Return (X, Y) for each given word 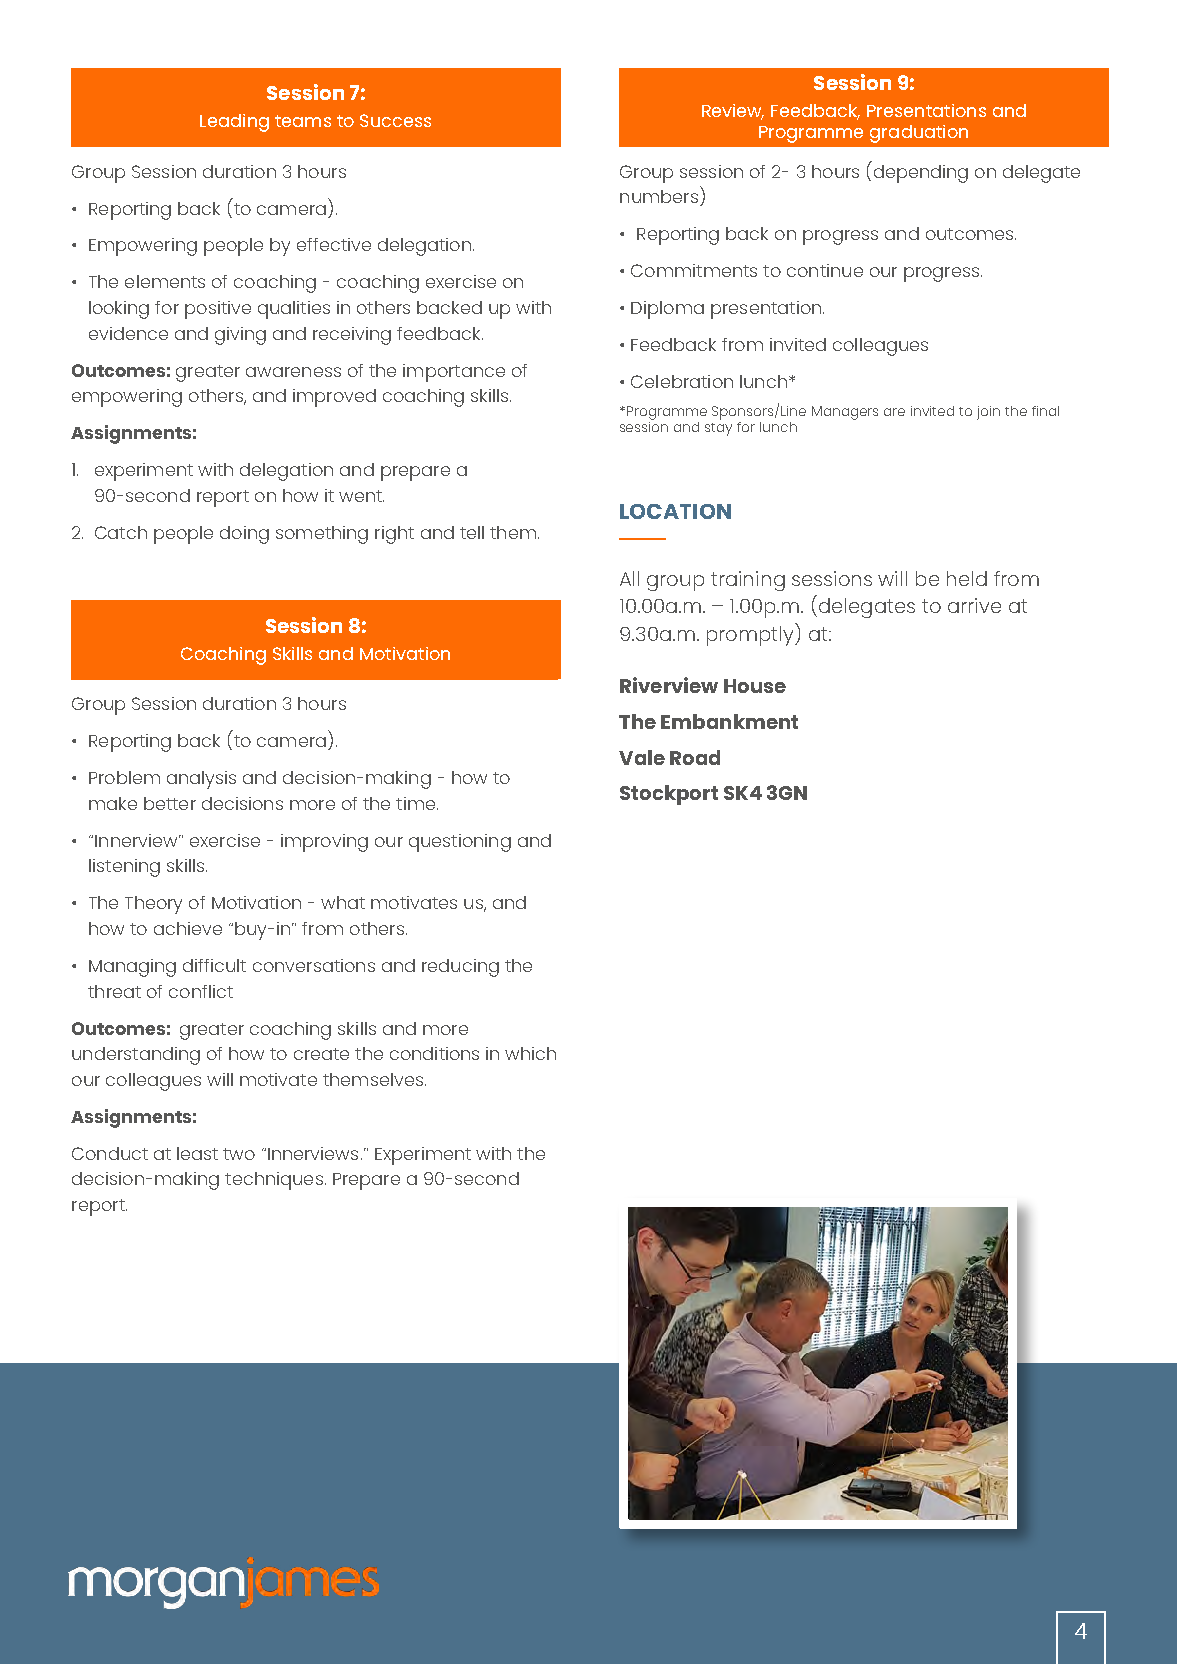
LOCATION (675, 511)
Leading (234, 123)
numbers (659, 196)
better (170, 803)
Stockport (669, 795)
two (239, 1154)
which (530, 1053)
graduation (919, 134)
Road (695, 757)
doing (244, 535)
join (988, 413)
